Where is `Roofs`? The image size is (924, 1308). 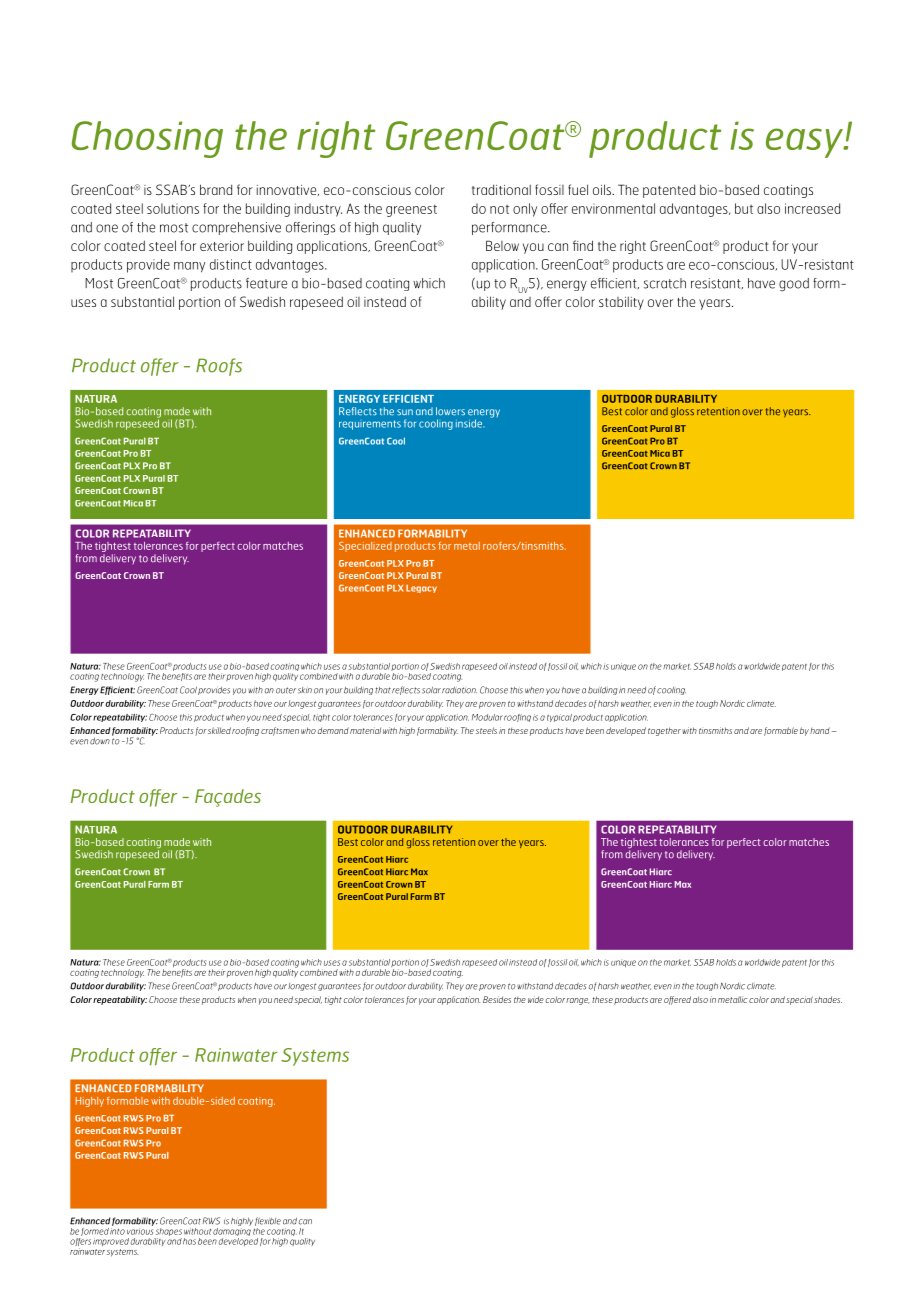
Roofs is located at coordinates (219, 367).
